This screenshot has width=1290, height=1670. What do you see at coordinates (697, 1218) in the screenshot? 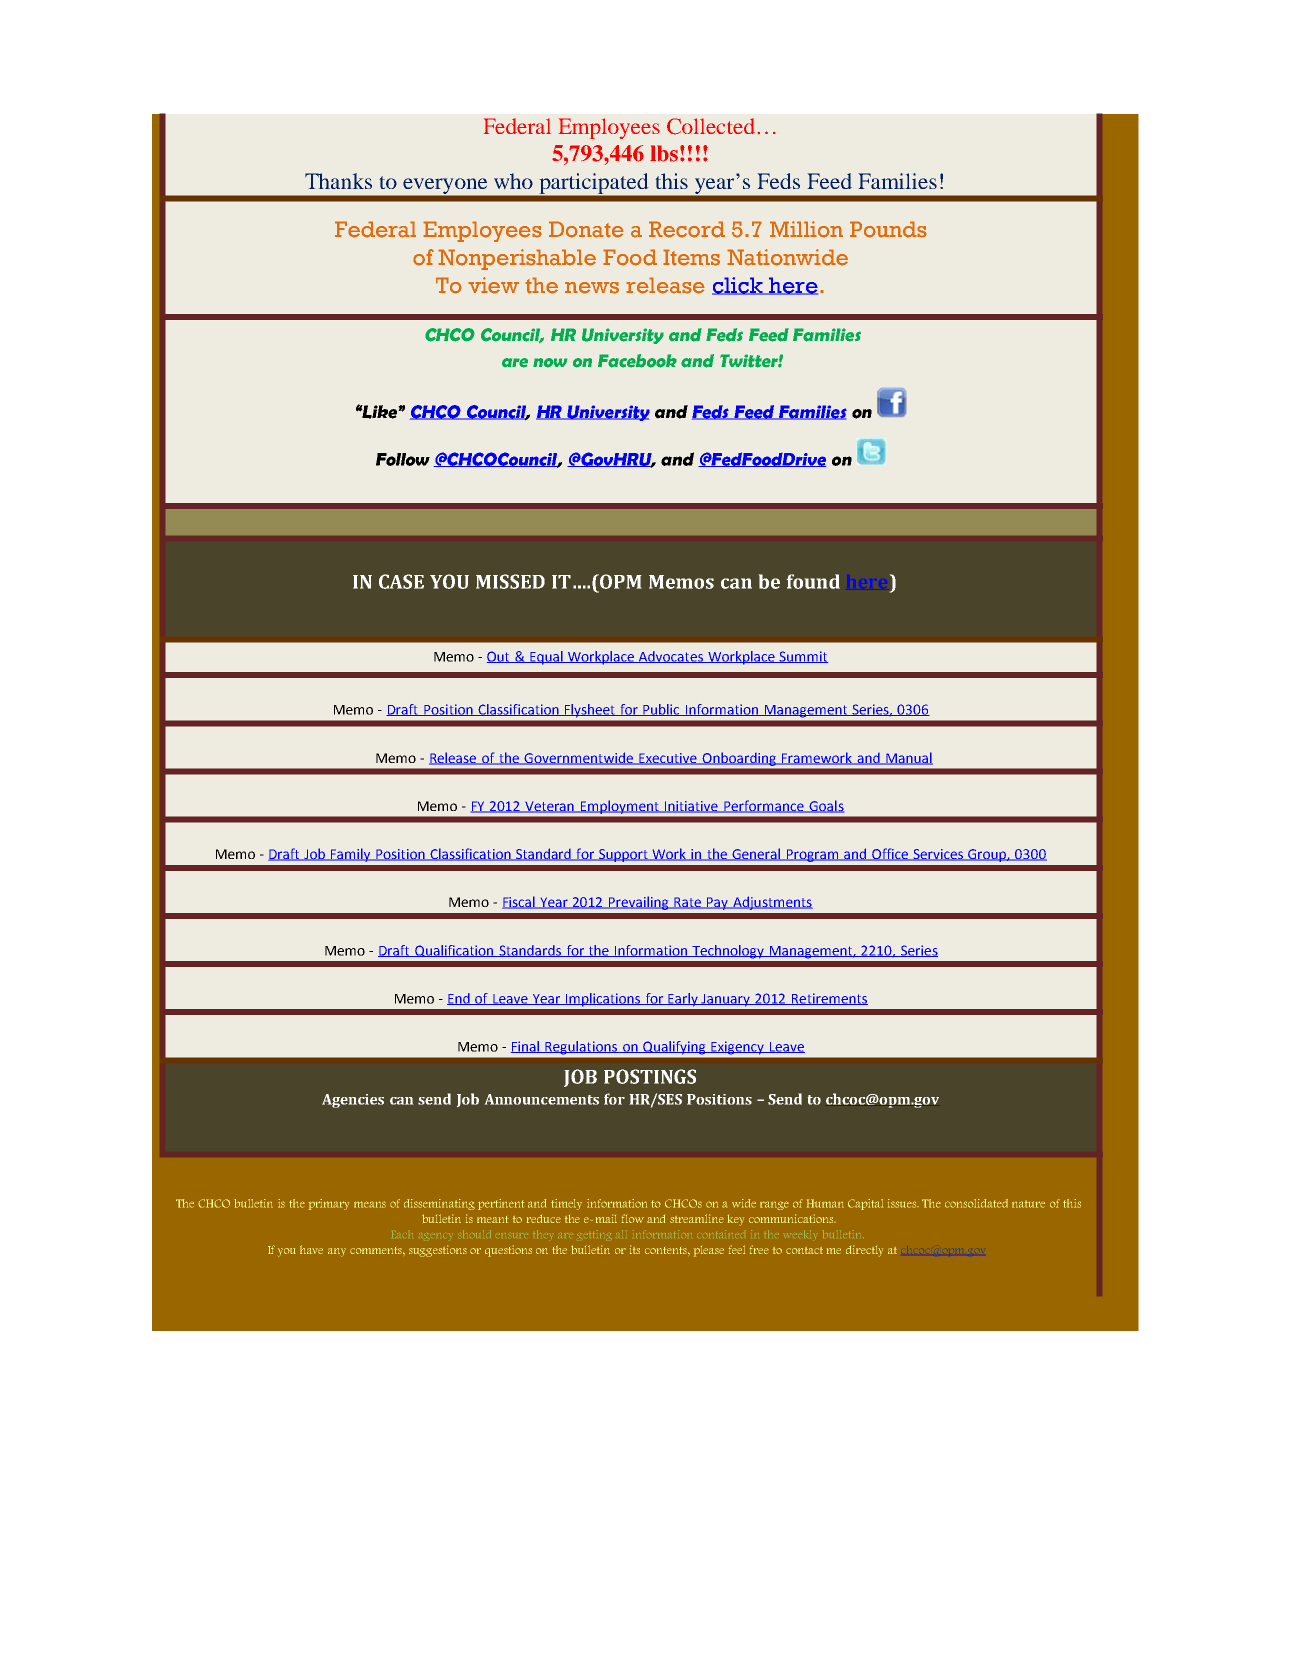
I see `streamline` at bounding box center [697, 1218].
